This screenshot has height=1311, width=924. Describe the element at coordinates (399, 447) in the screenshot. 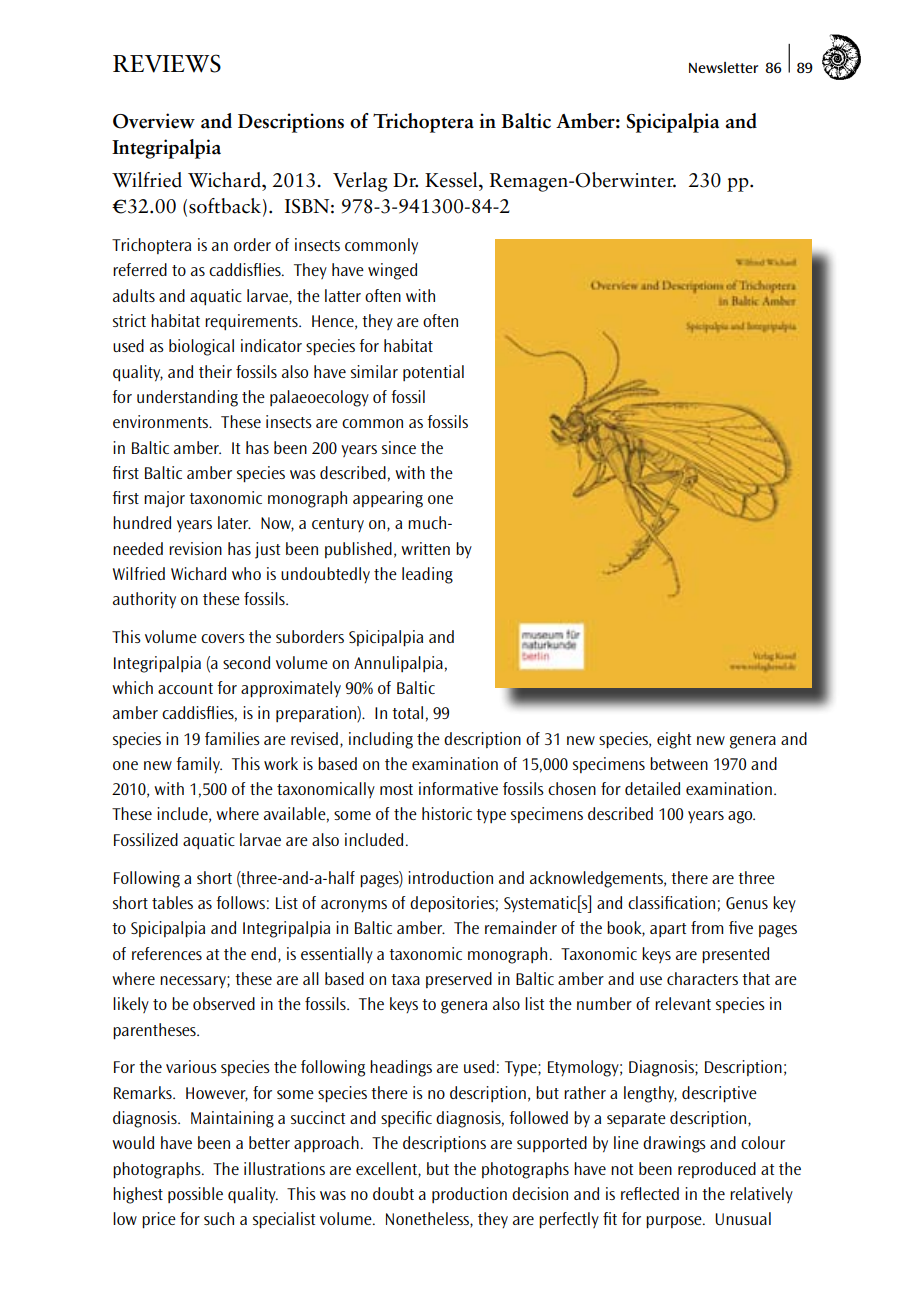

I see `since` at that location.
